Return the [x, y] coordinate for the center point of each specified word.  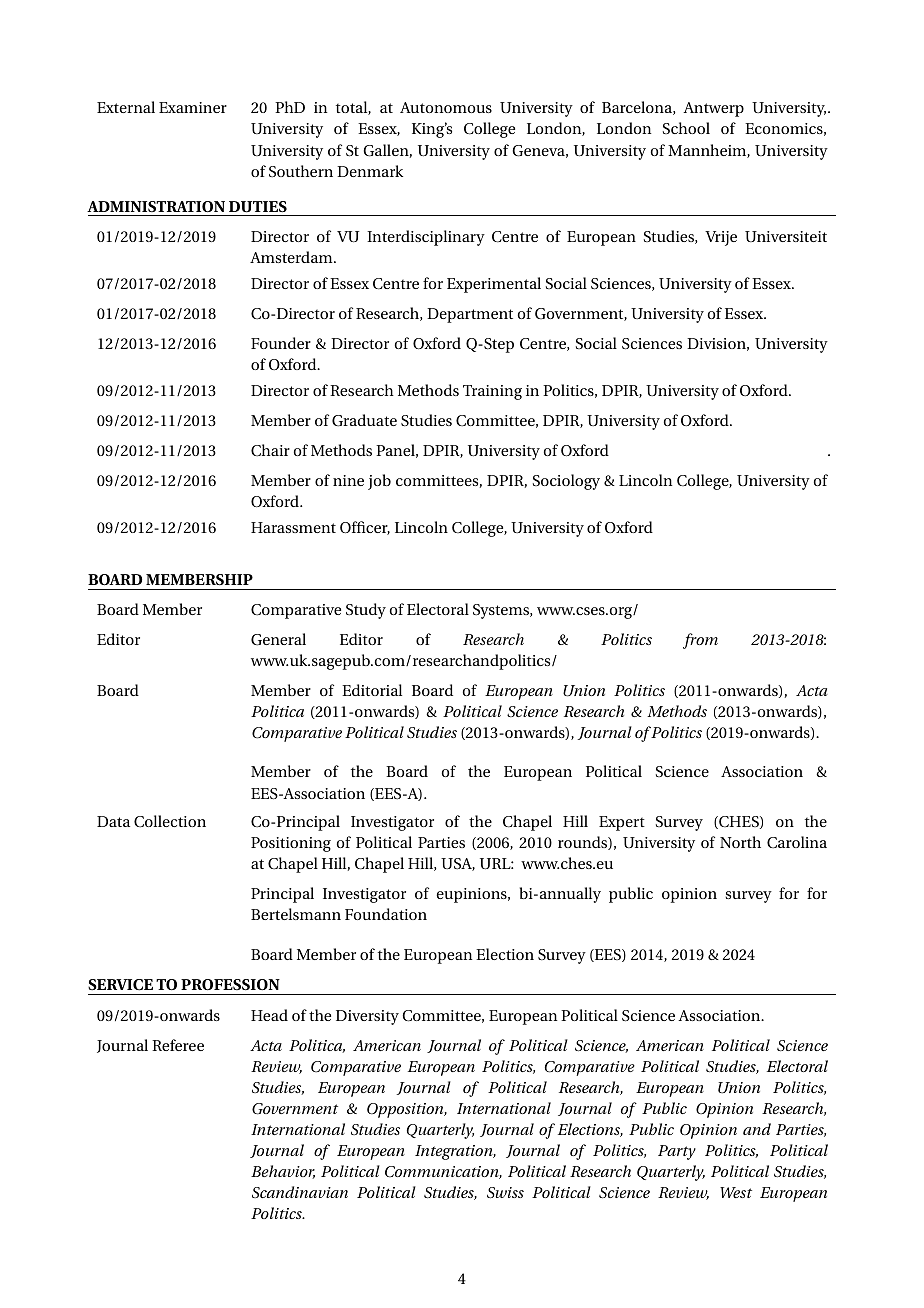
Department [470, 315]
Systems [502, 611]
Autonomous [446, 107]
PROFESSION [230, 985]
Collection [170, 821]
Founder [281, 343]
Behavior [283, 1172]
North [740, 842]
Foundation [386, 914]
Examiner [193, 107]
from [700, 641]
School [686, 128]
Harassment [293, 527]
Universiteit [786, 236]
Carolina [797, 842]
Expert [622, 823]
